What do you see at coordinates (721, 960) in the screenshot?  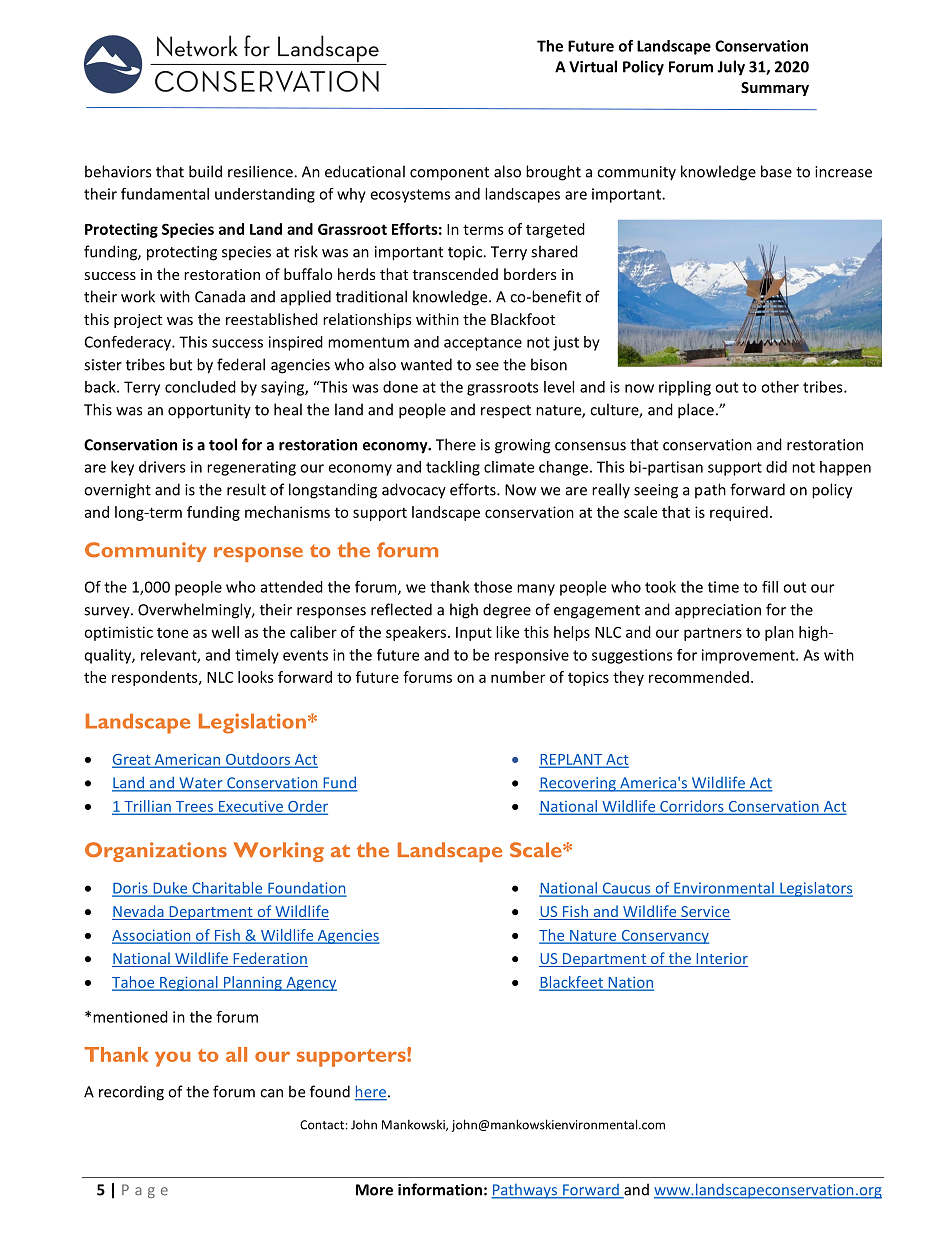 I see `Interior` at bounding box center [721, 960].
